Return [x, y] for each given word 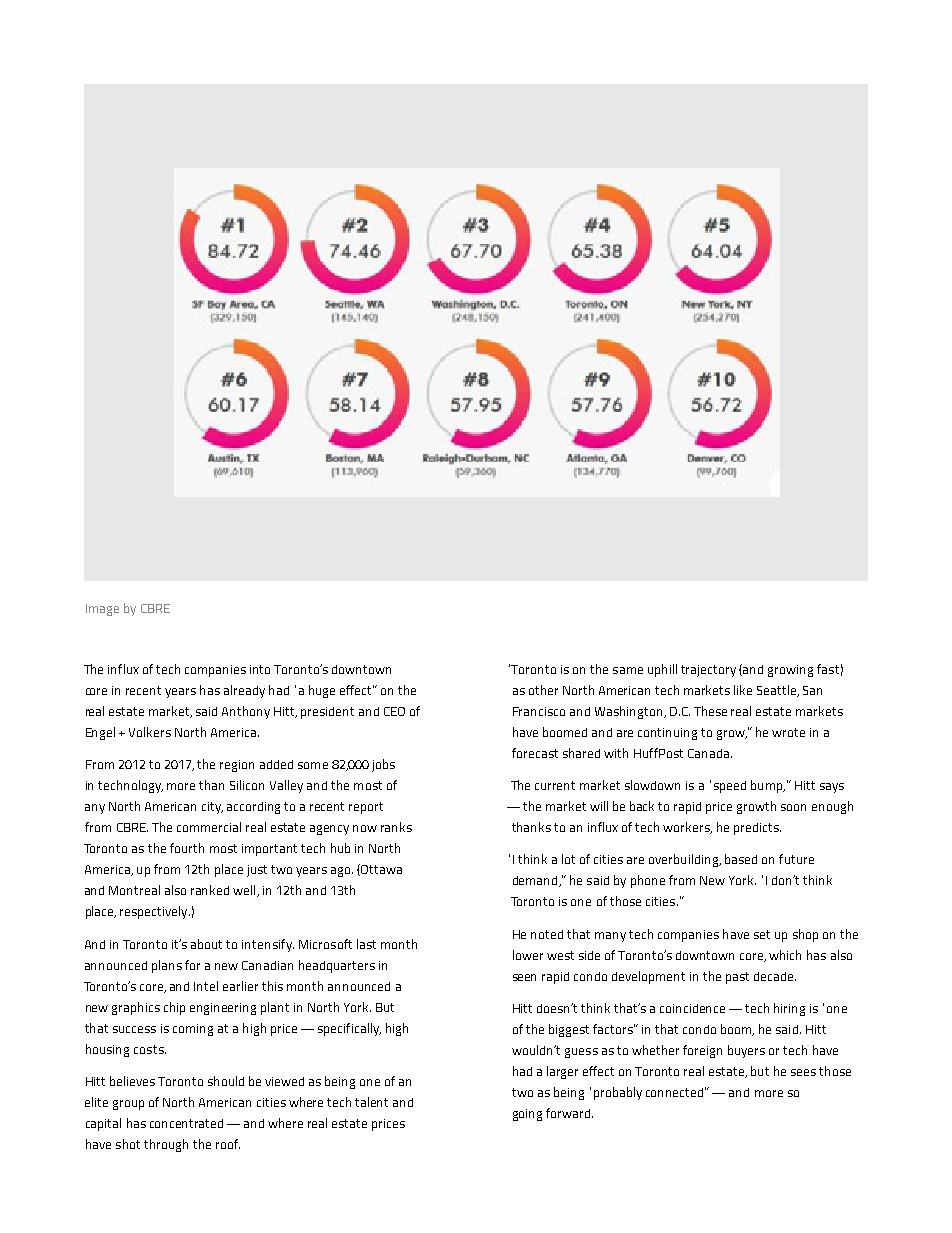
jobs [383, 765]
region [237, 766]
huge [322, 691]
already [244, 691]
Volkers [150, 732]
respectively [155, 912]
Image [102, 610]
